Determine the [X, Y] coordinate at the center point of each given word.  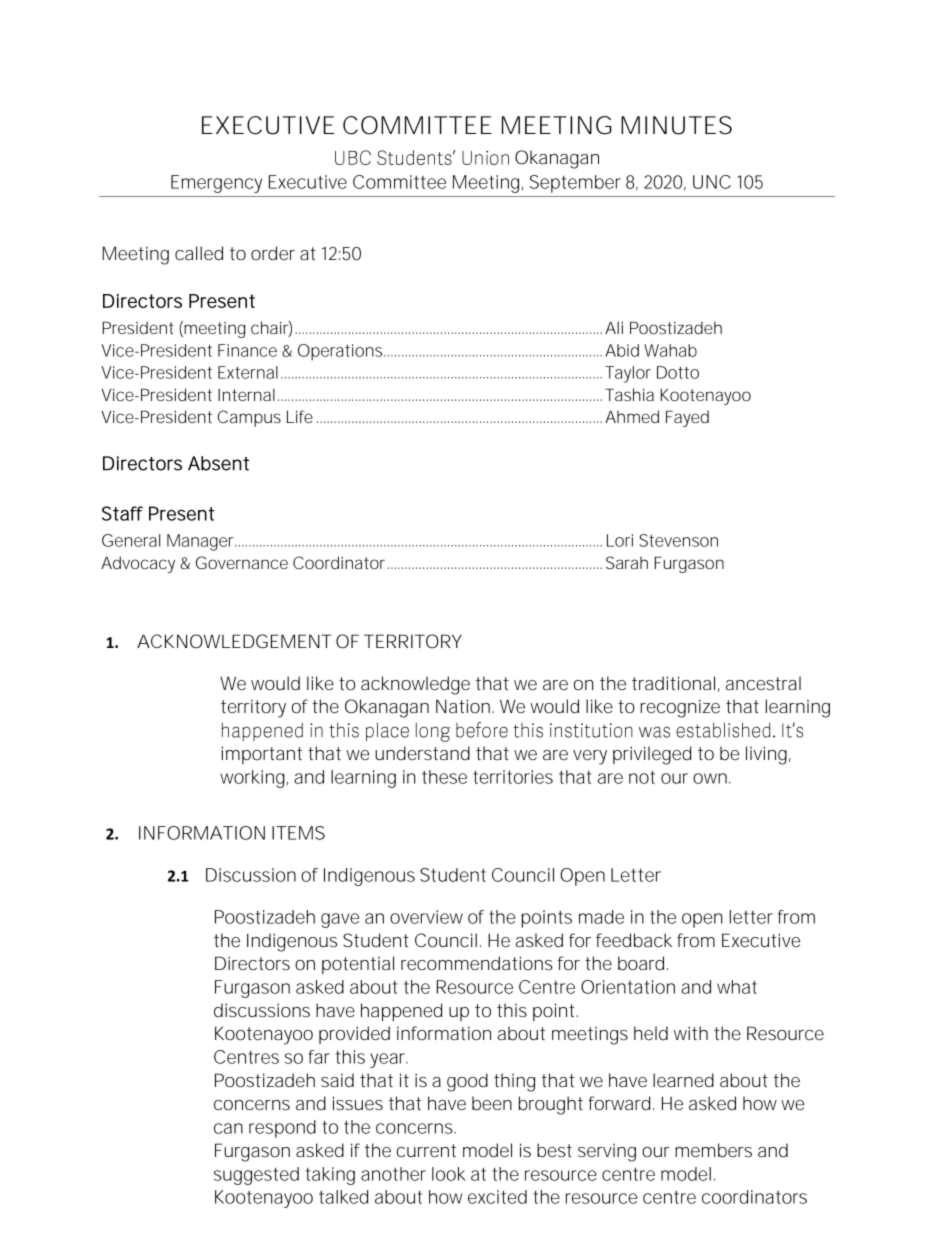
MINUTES [676, 125]
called [199, 253]
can [228, 1128]
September [575, 184]
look [449, 1174]
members [713, 1150]
